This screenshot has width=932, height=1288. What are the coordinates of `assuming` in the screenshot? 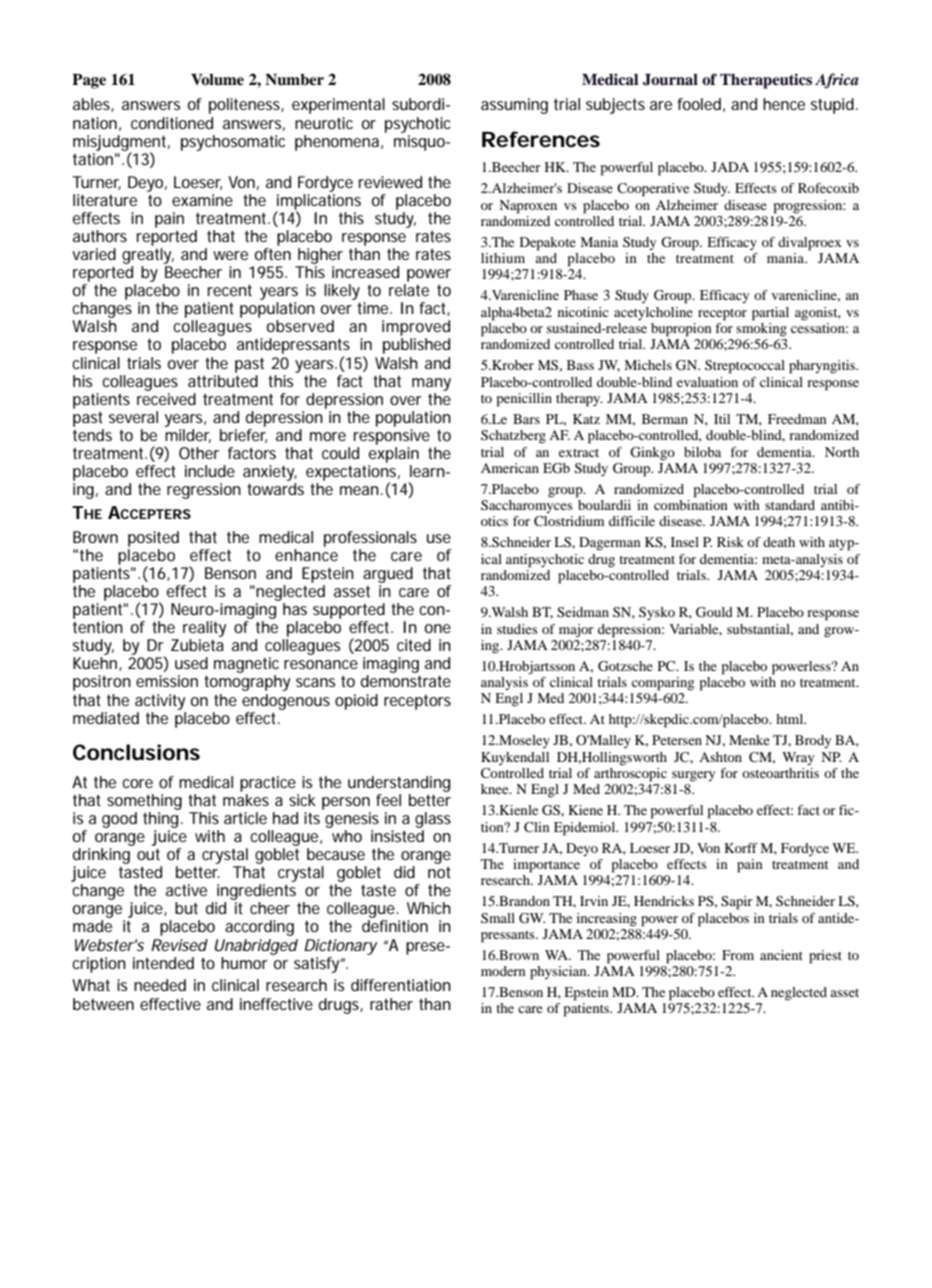 It's located at (514, 106).
